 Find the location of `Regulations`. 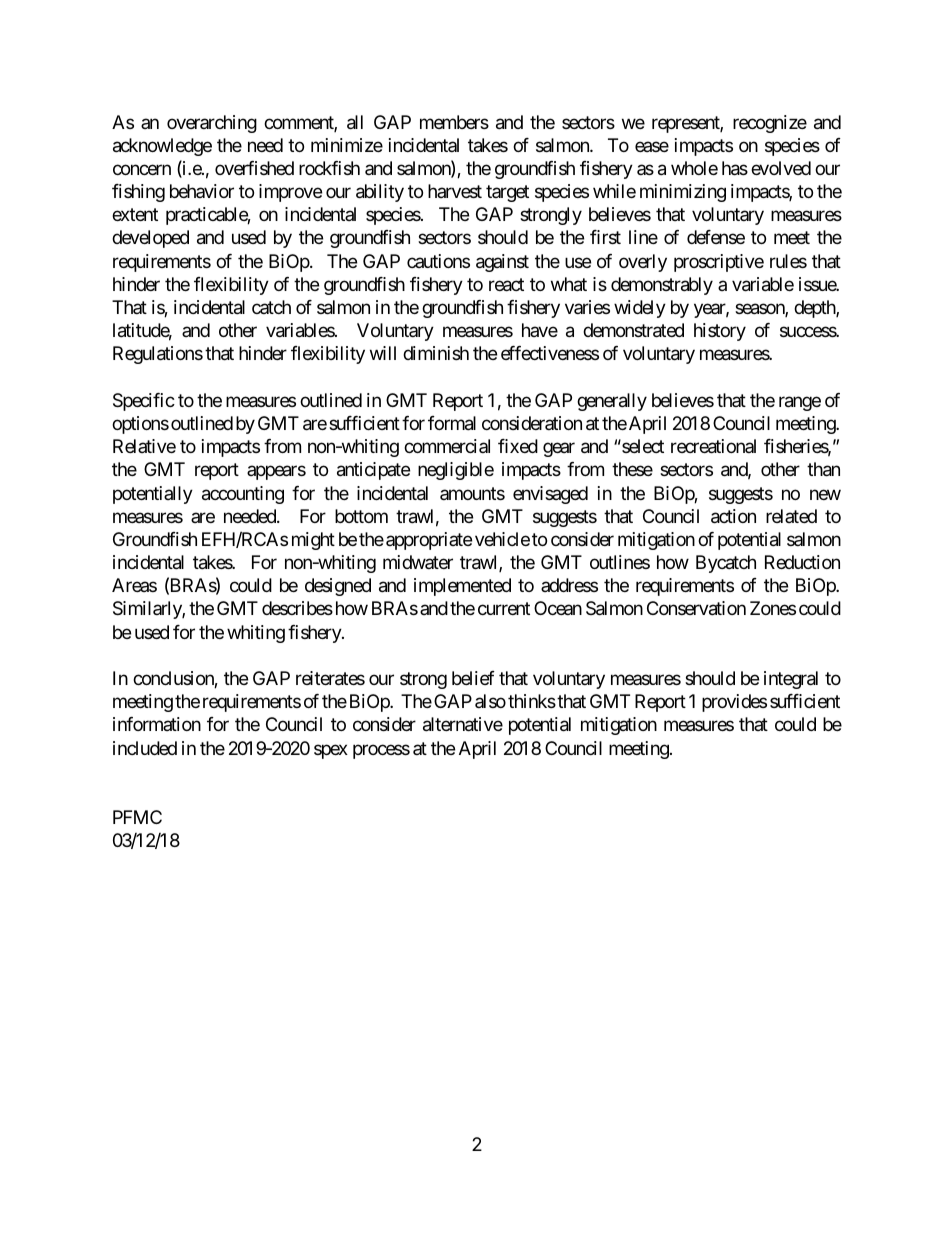

Regulations is located at coordinates (158, 355).
